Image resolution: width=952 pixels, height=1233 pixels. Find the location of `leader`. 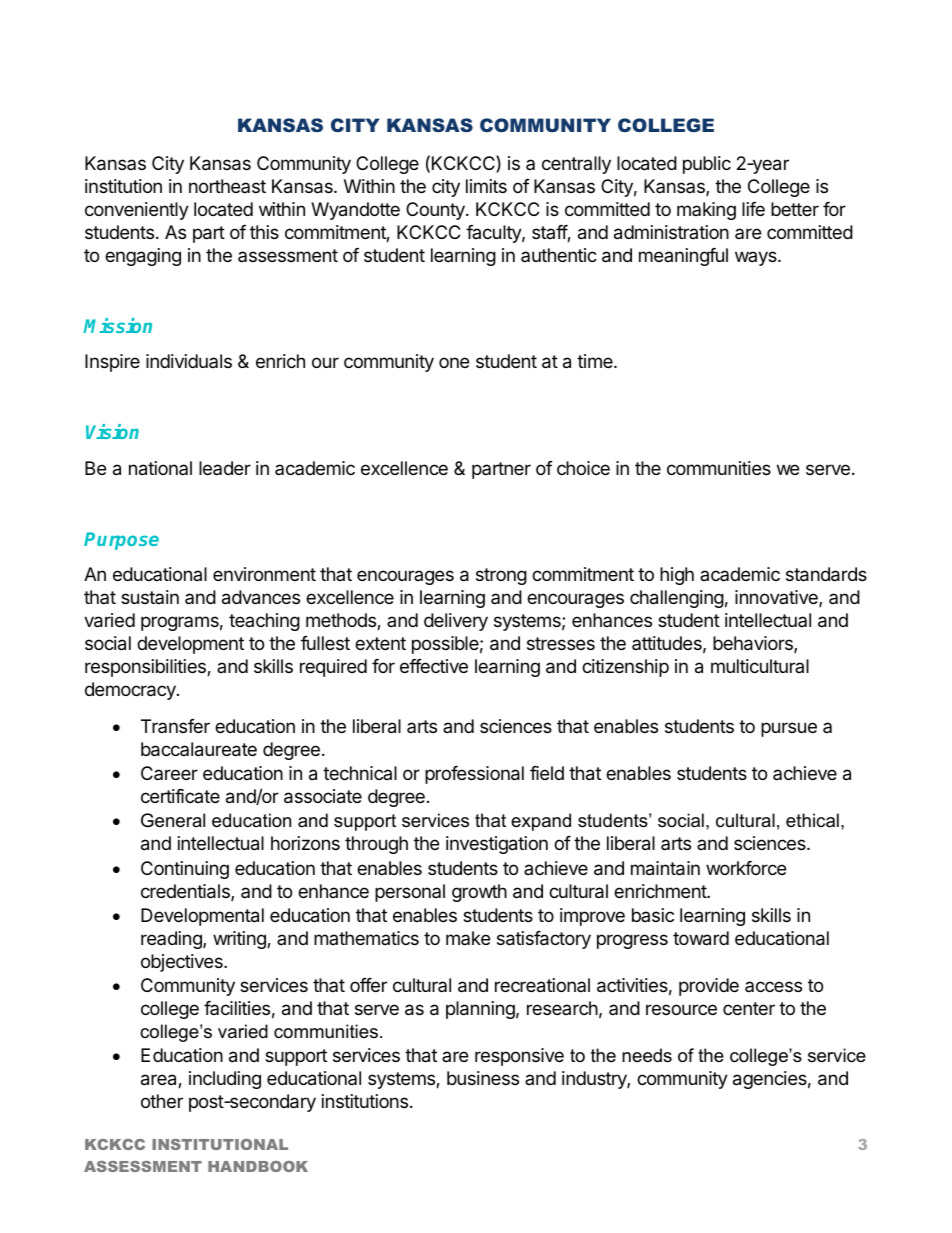

leader is located at coordinates (225, 468).
